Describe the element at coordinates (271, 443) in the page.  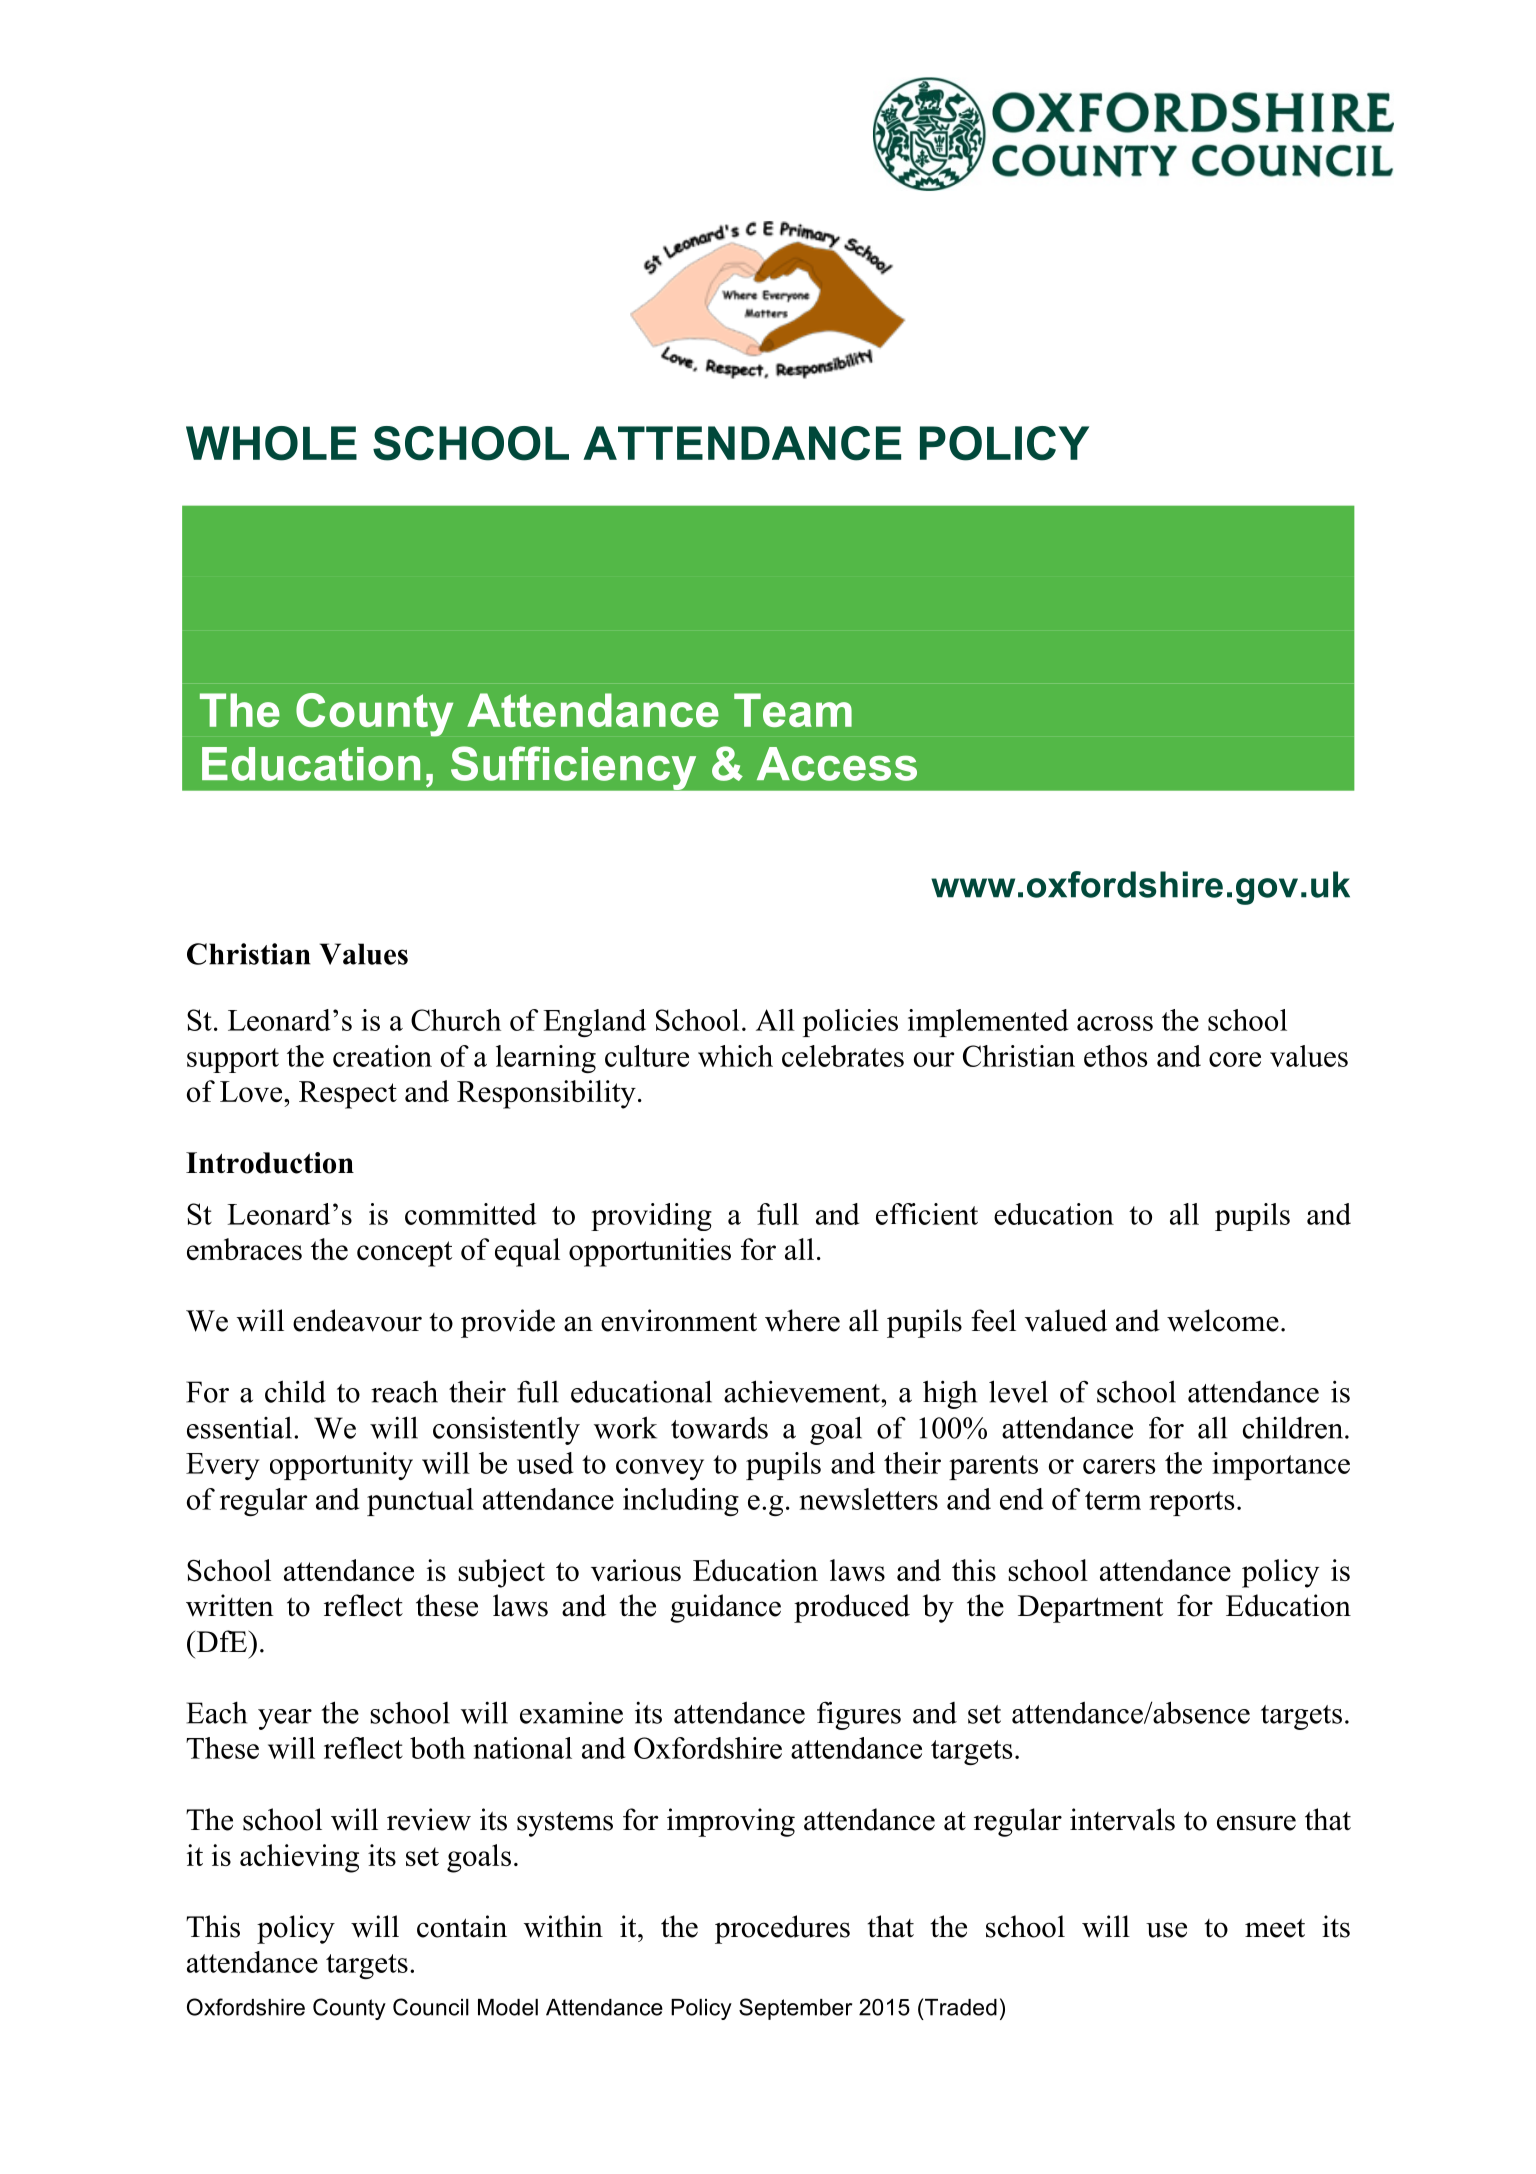
I see `WHOLE` at that location.
